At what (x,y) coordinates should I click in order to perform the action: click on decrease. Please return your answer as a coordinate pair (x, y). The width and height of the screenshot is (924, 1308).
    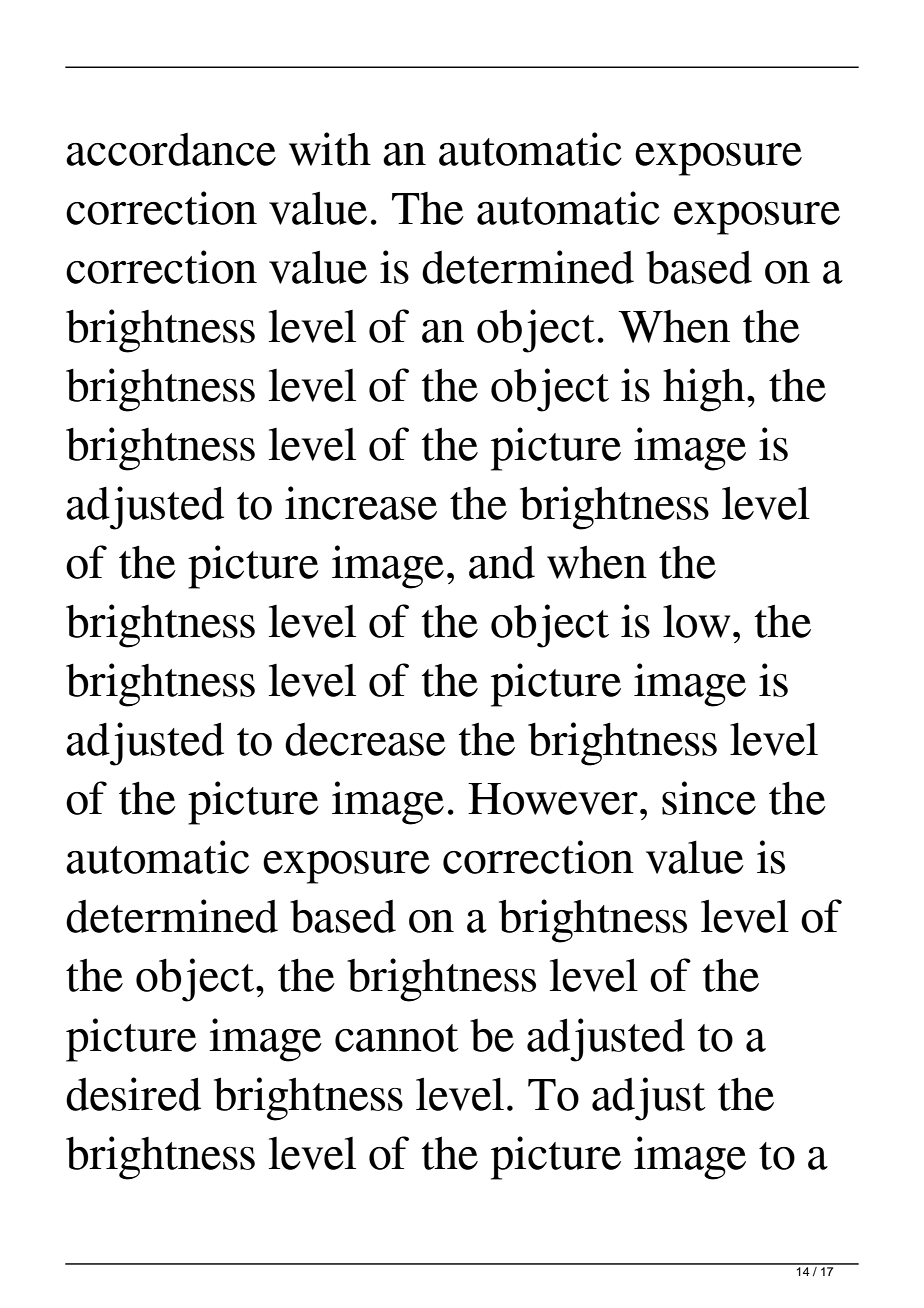
    Looking at the image, I should click on (365, 739).
